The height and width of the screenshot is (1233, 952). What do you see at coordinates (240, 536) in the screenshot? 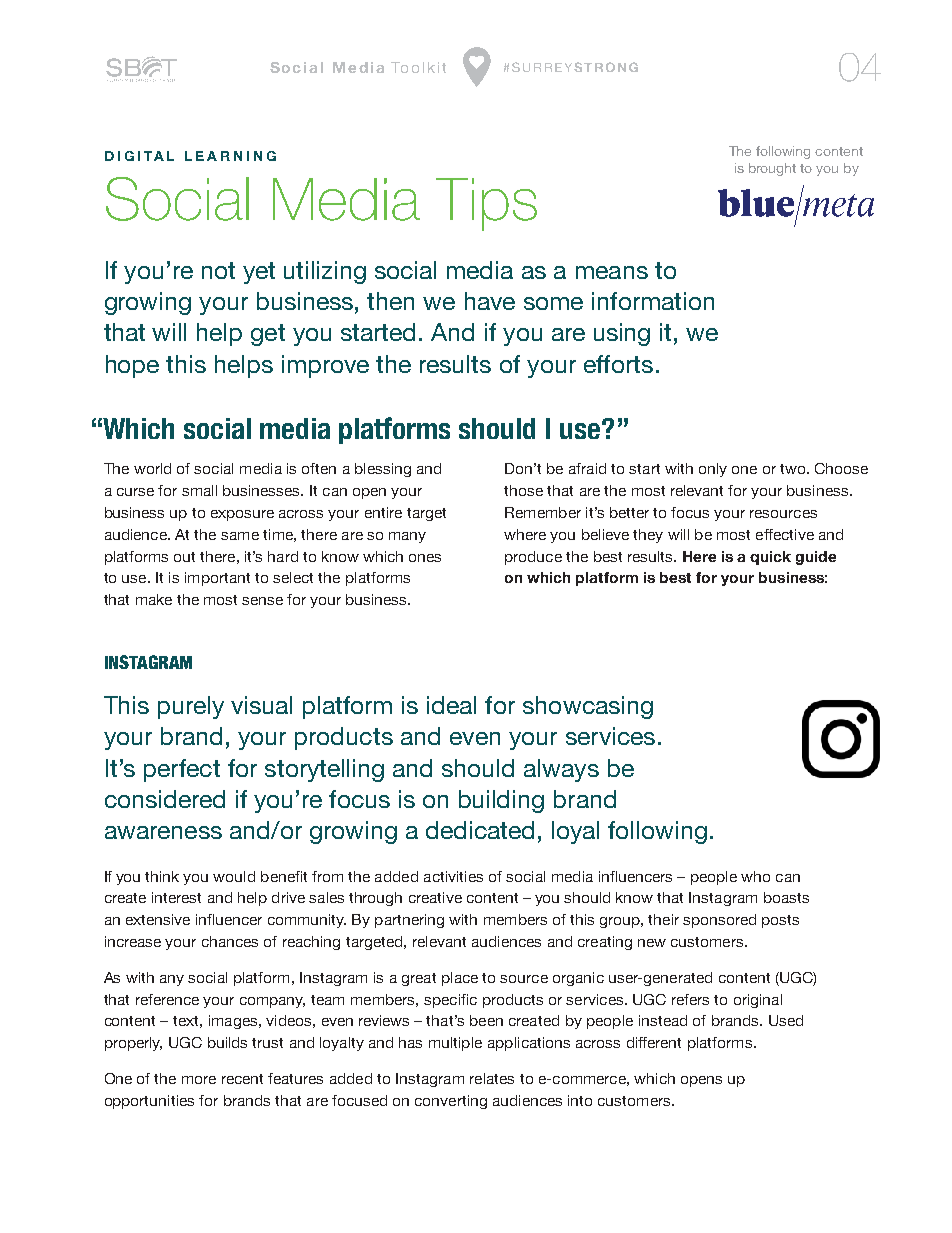
I see `same` at bounding box center [240, 536].
